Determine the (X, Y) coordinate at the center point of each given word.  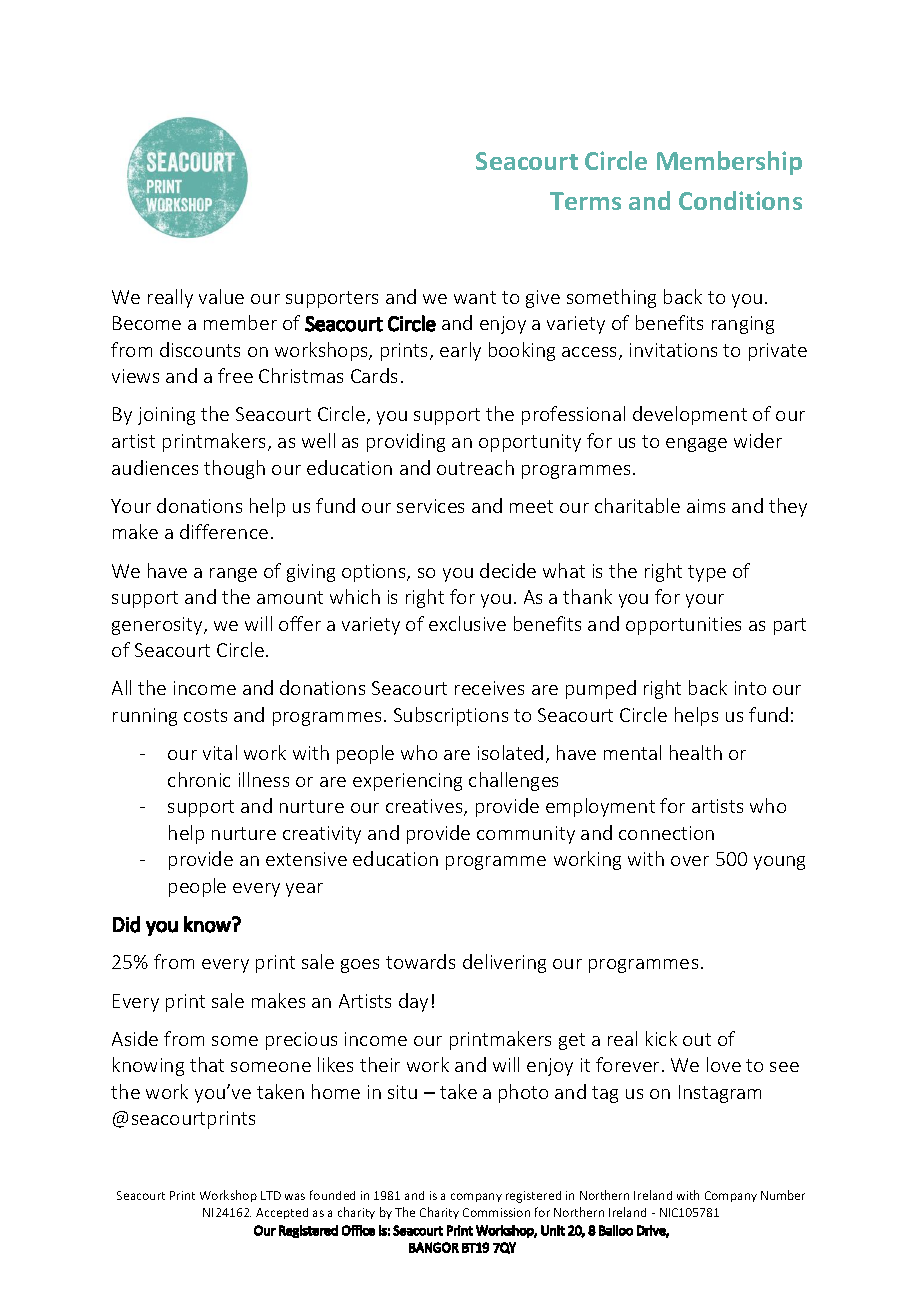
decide (508, 570)
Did (126, 924)
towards (420, 961)
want (475, 297)
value (221, 296)
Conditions (740, 200)
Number (783, 1195)
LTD (271, 1195)
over (690, 861)
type (707, 573)
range (233, 575)
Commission (496, 1212)
